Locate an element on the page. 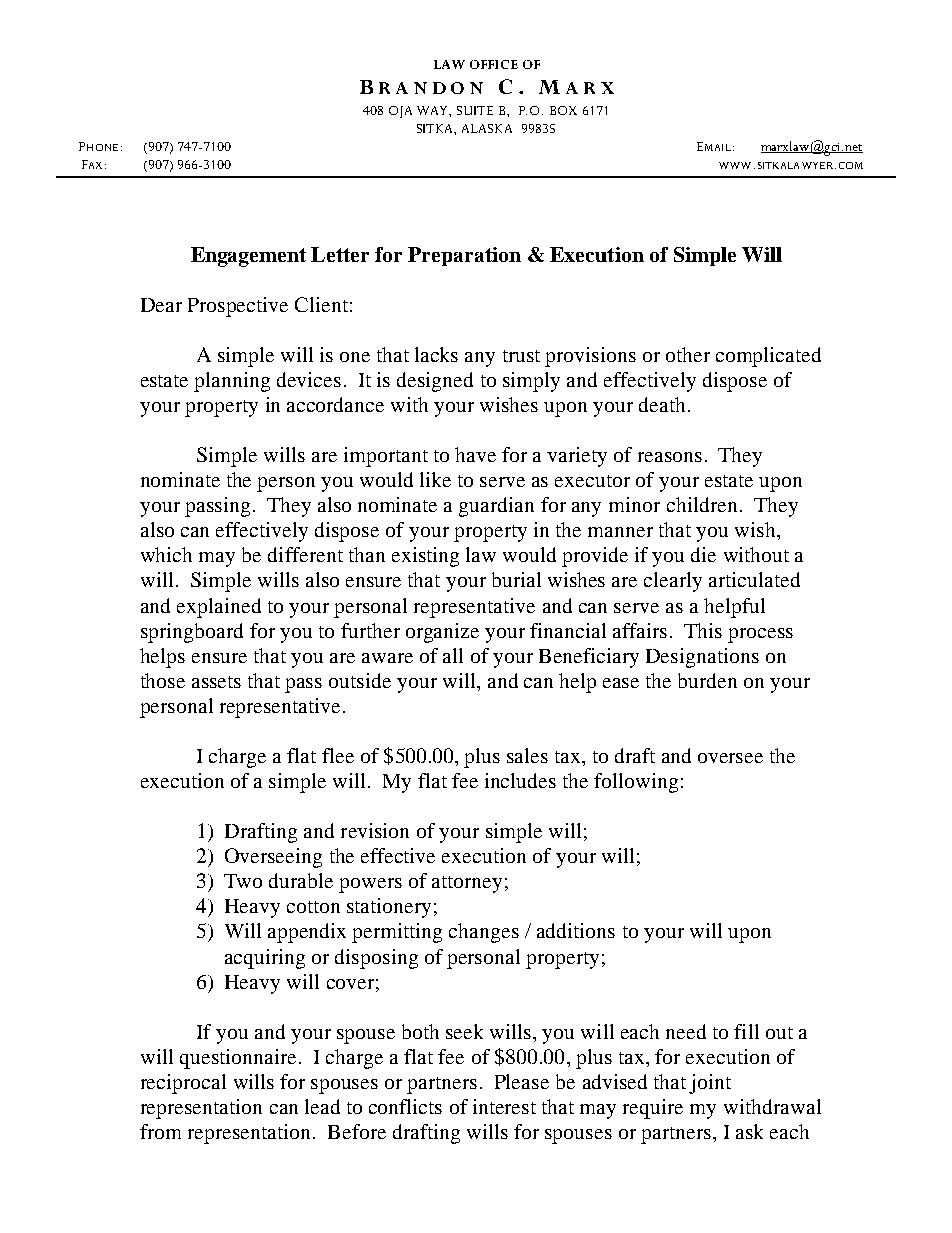  following is located at coordinates (636, 783).
